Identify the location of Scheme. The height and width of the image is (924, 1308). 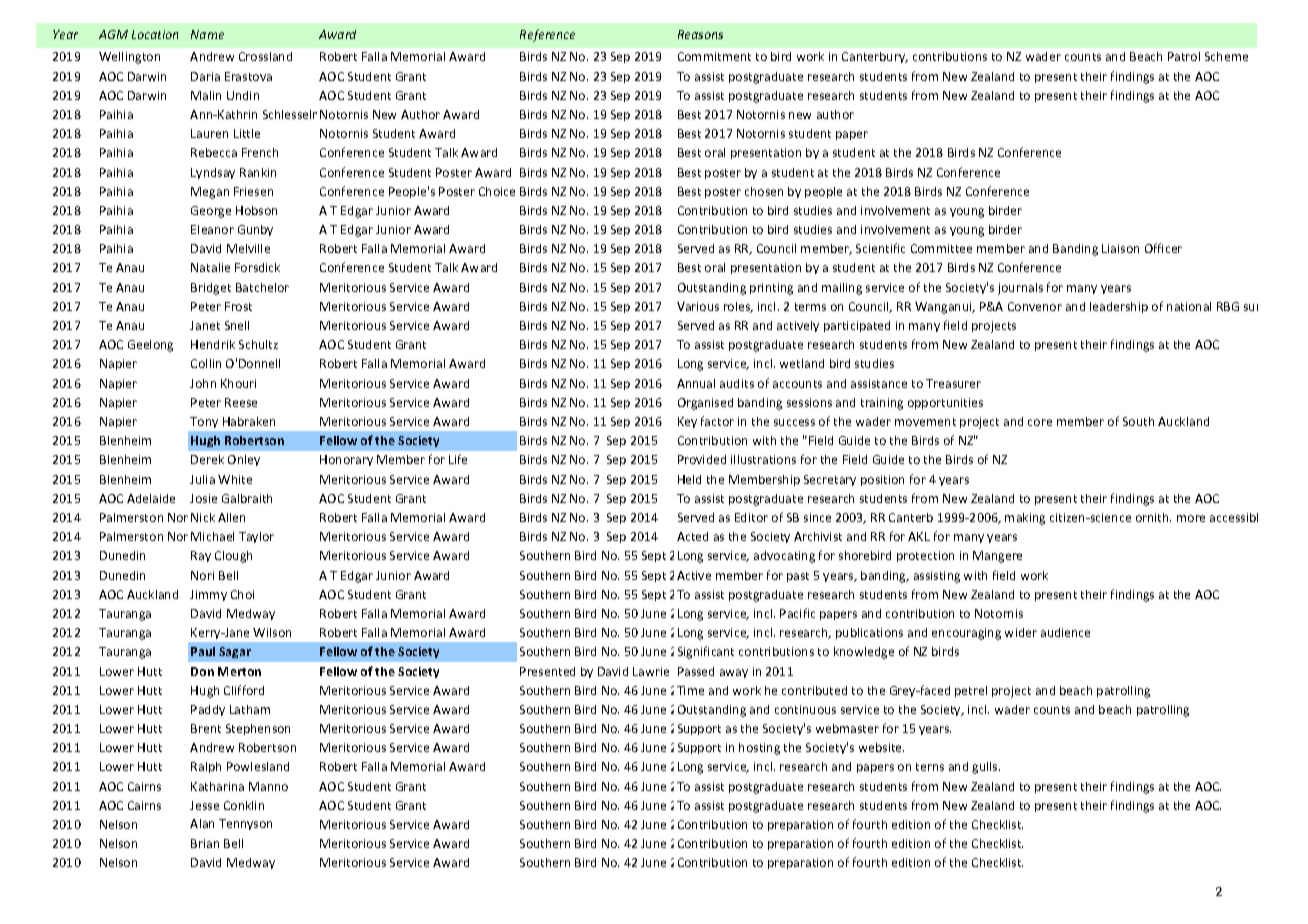
(1226, 56).
